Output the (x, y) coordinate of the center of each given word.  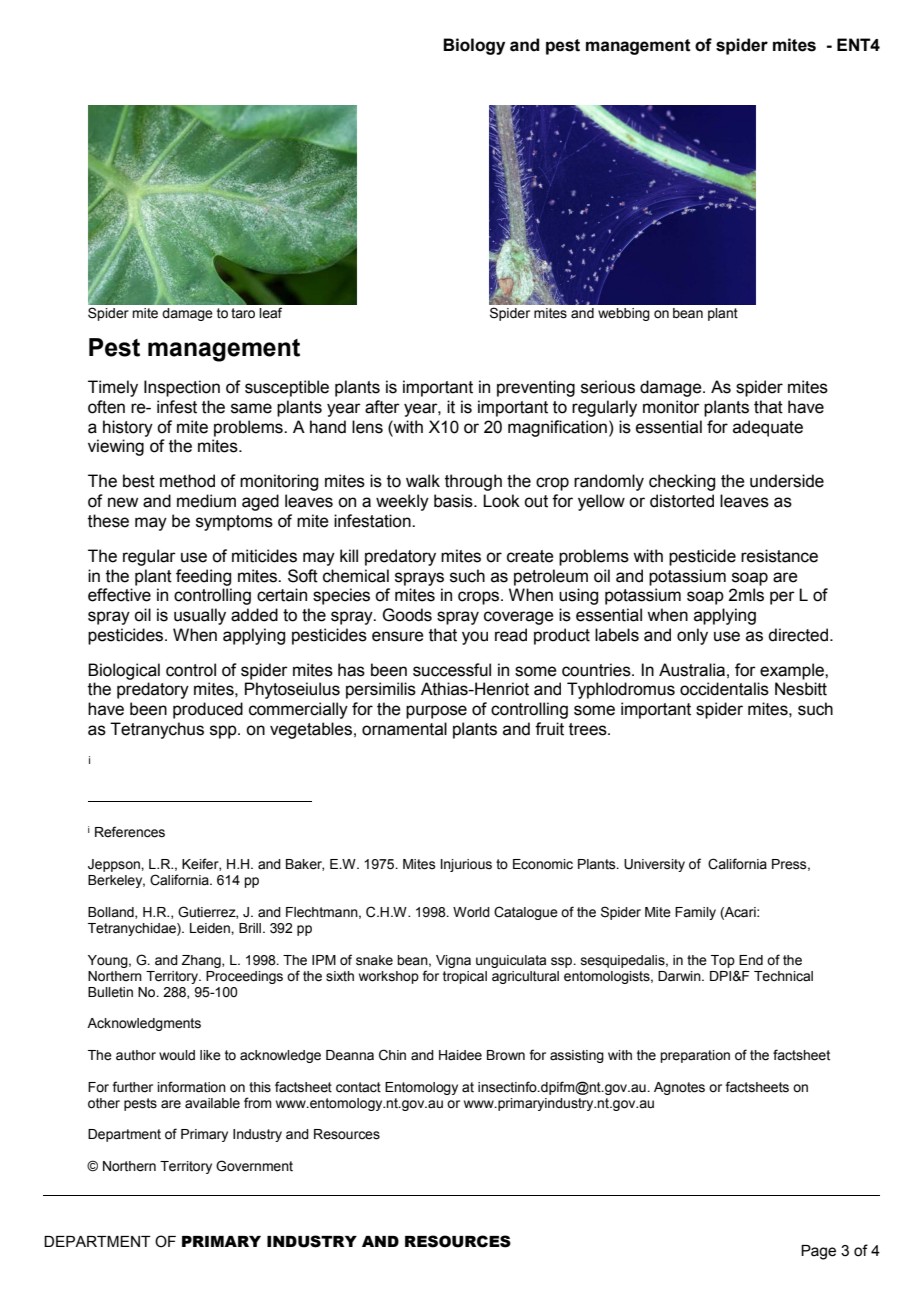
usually (200, 616)
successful (452, 670)
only (692, 636)
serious (608, 387)
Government (254, 1166)
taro (243, 313)
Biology (474, 46)
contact (358, 1087)
